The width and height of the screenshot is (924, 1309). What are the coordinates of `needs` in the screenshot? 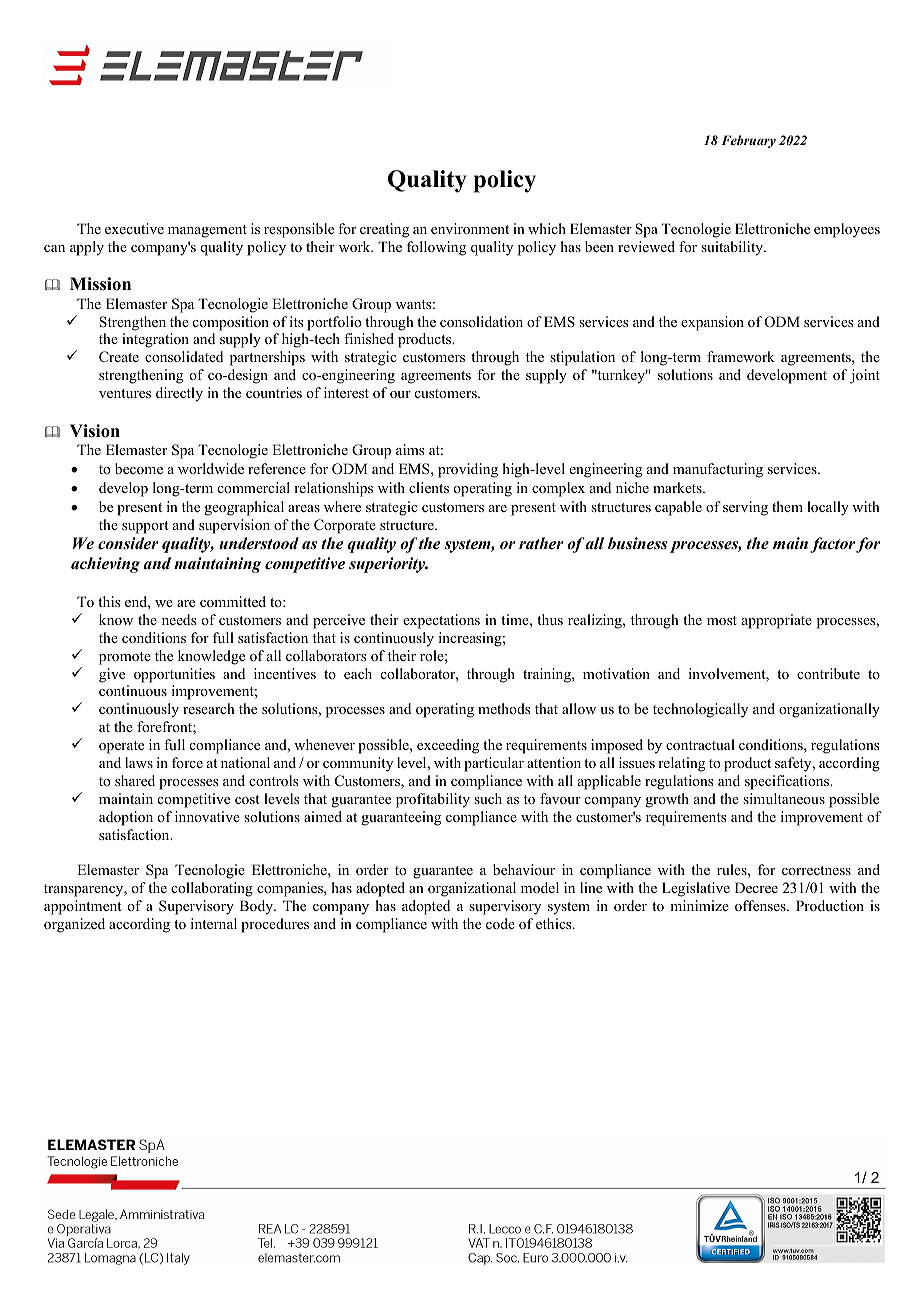 It's located at (179, 619).
